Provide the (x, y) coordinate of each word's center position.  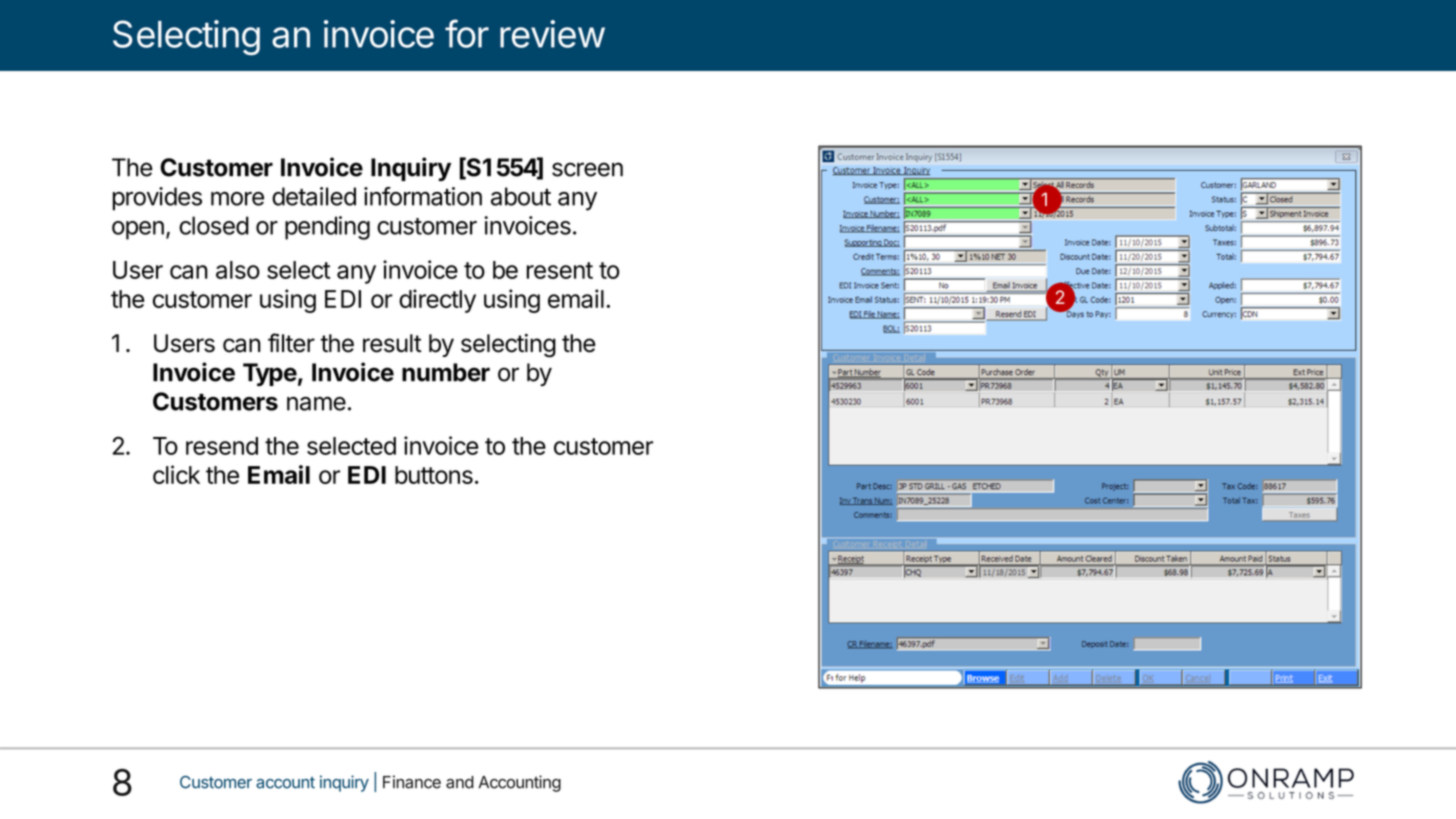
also (238, 270)
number (446, 372)
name (316, 403)
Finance (412, 782)
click (176, 474)
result (392, 343)
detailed (314, 196)
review (552, 34)
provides (157, 199)
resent (560, 270)
